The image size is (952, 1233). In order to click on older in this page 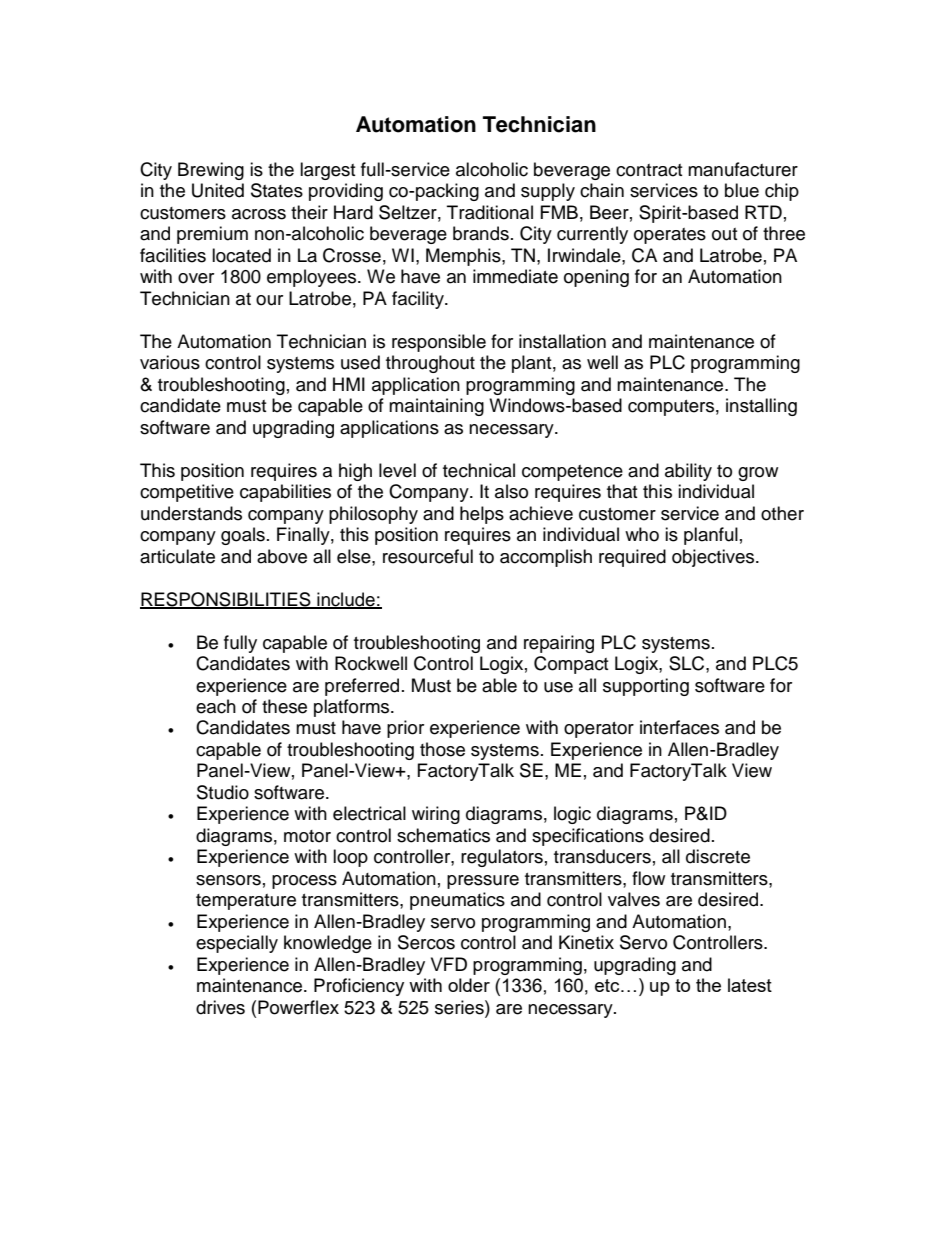, I will do `click(469, 985)`.
